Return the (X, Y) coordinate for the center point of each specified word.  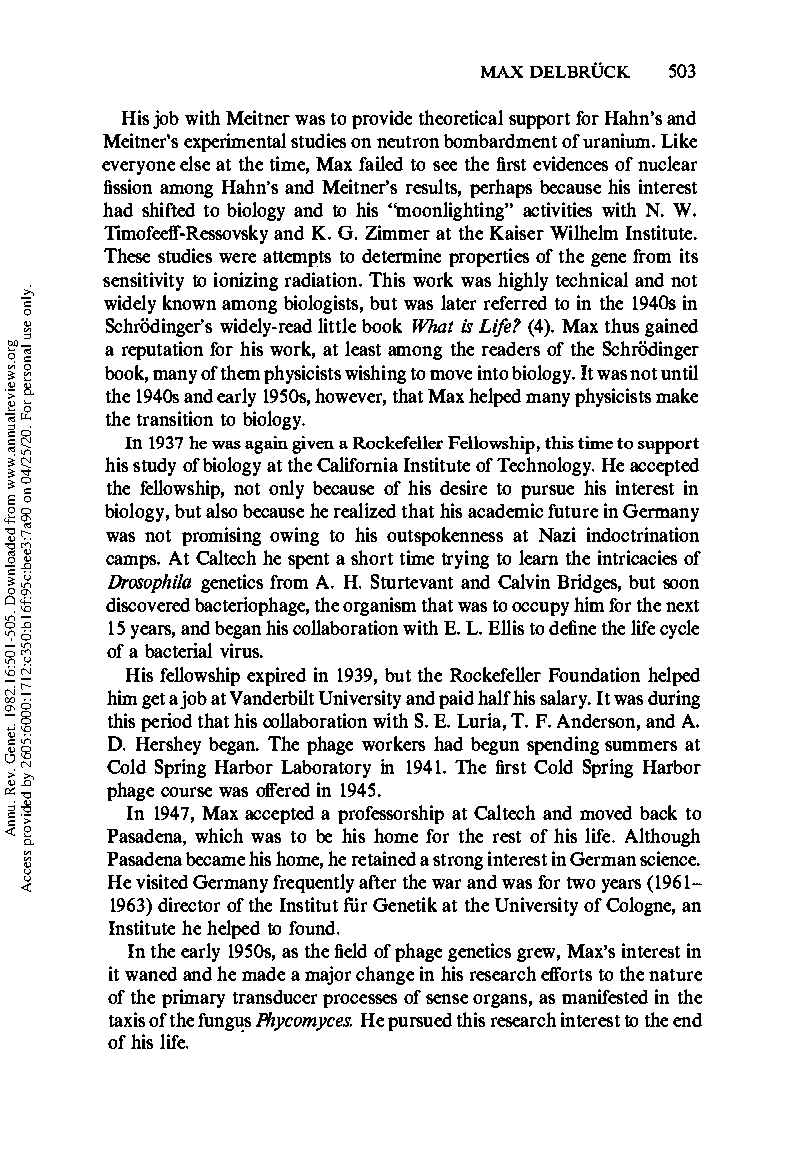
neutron (408, 142)
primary (193, 998)
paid (456, 699)
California (357, 464)
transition (175, 418)
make (677, 395)
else (195, 163)
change (385, 975)
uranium (618, 140)
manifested (605, 996)
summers (641, 746)
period (166, 722)
